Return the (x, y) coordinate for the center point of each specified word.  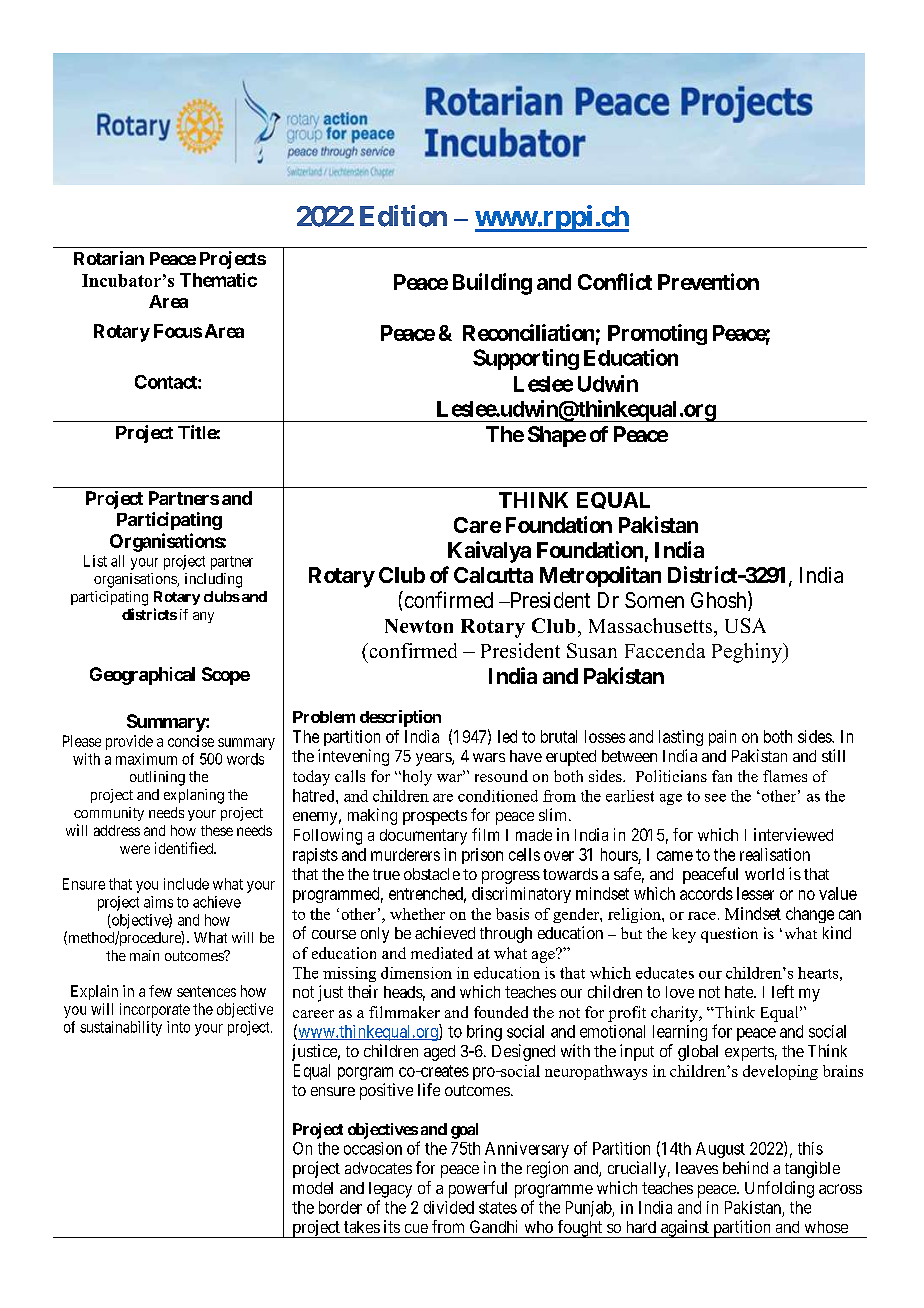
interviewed (793, 834)
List (95, 561)
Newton (419, 626)
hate (740, 992)
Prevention (708, 281)
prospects (435, 817)
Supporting (526, 359)
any (203, 617)
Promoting (657, 334)
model (313, 1188)
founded (501, 1012)
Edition (403, 216)
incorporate (155, 1010)
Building (492, 284)
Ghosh (720, 601)
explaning (194, 796)
